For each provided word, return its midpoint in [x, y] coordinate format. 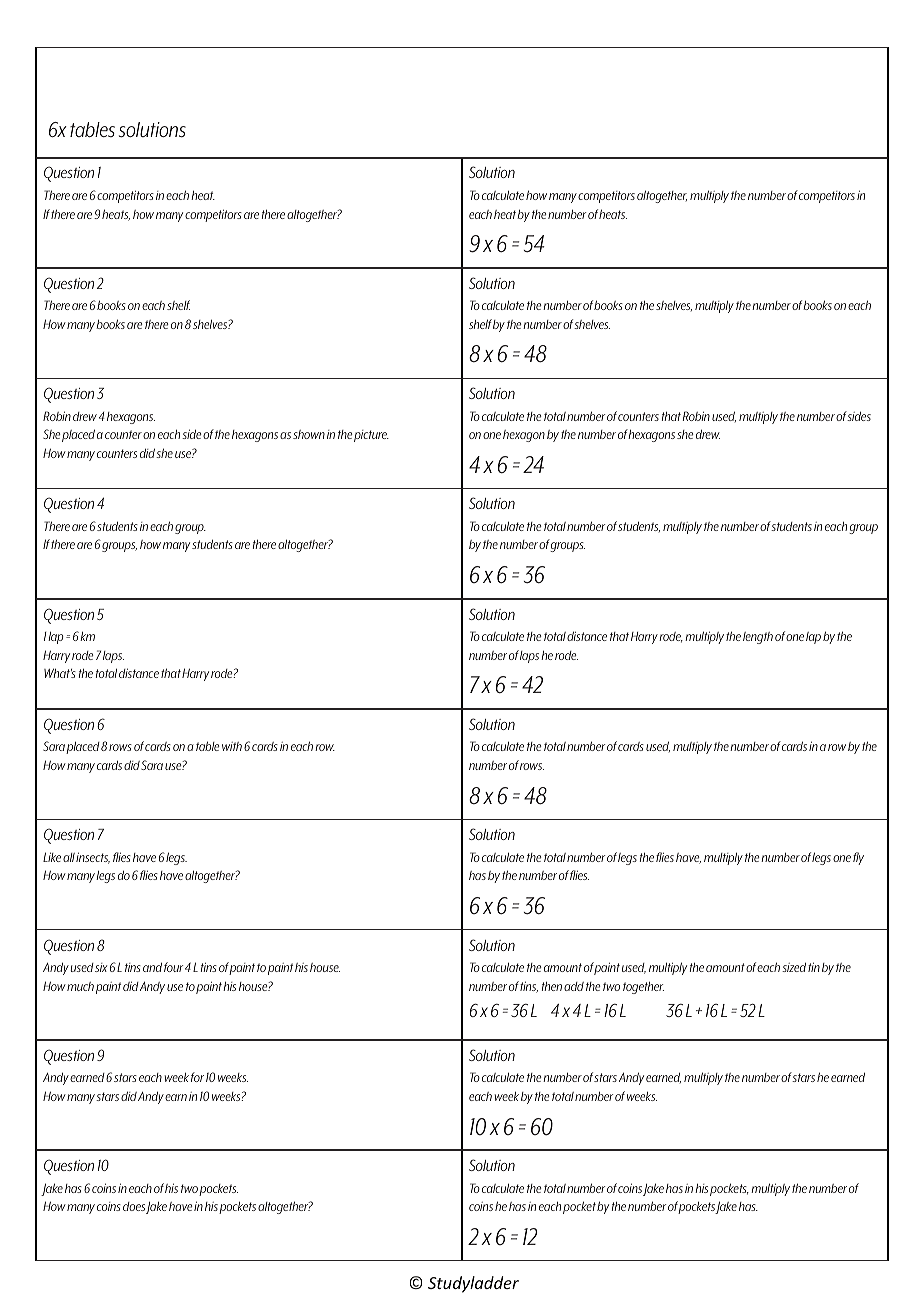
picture [371, 436]
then [552, 986]
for [197, 1077]
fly [858, 858]
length [758, 638]
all [69, 857]
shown [309, 434]
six [101, 967]
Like [52, 857]
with [232, 746]
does [134, 1206]
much [80, 986]
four [173, 967]
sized [794, 967]
